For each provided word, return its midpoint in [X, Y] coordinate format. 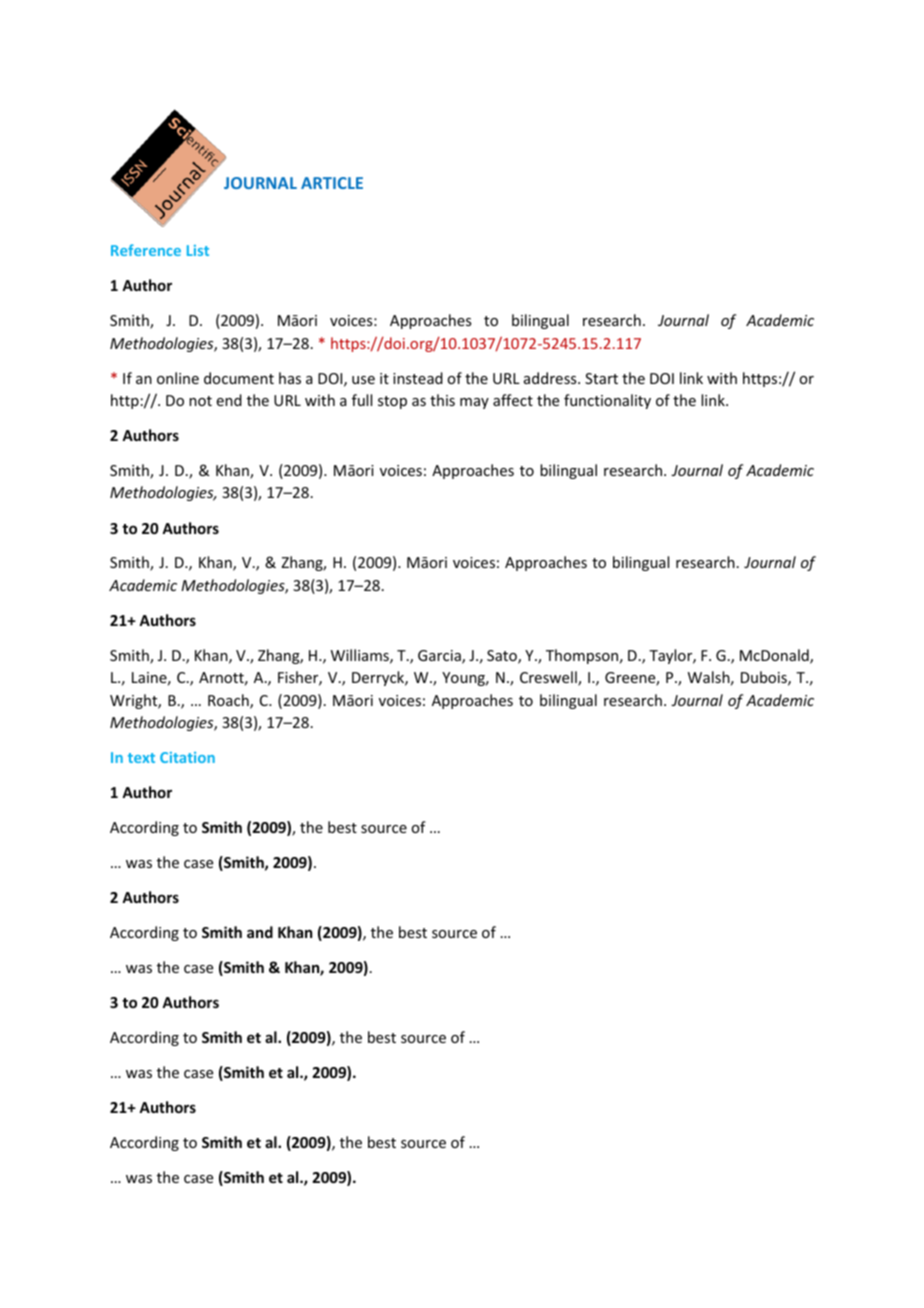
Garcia [440, 657]
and [260, 932]
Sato [503, 657]
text [141, 758]
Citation [187, 757]
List [198, 250]
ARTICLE [332, 183]
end [229, 400]
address [551, 378]
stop [392, 402]
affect [513, 400]
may [474, 403]
